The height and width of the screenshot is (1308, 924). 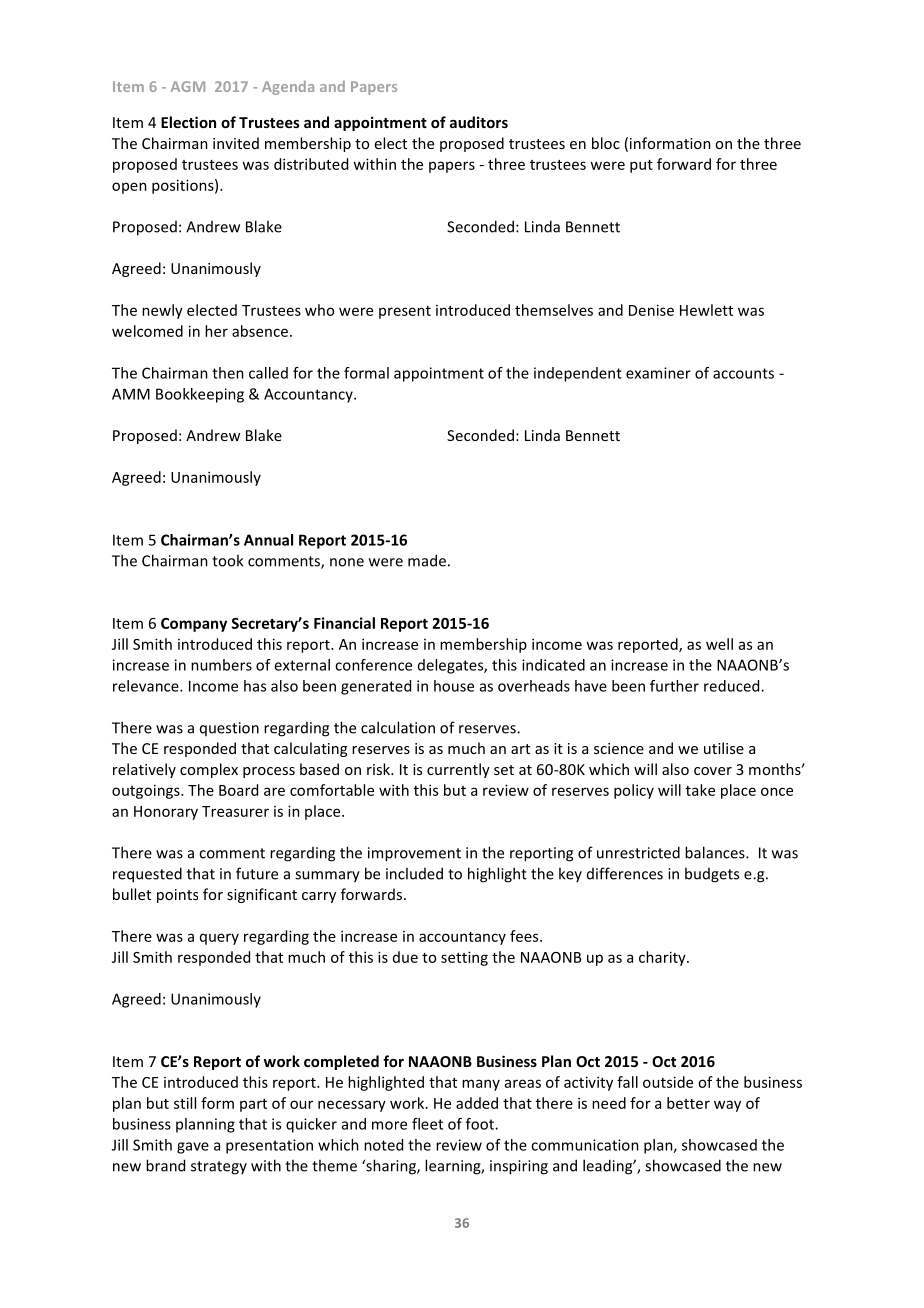 What do you see at coordinates (458, 770) in the screenshot?
I see `currently` at bounding box center [458, 770].
